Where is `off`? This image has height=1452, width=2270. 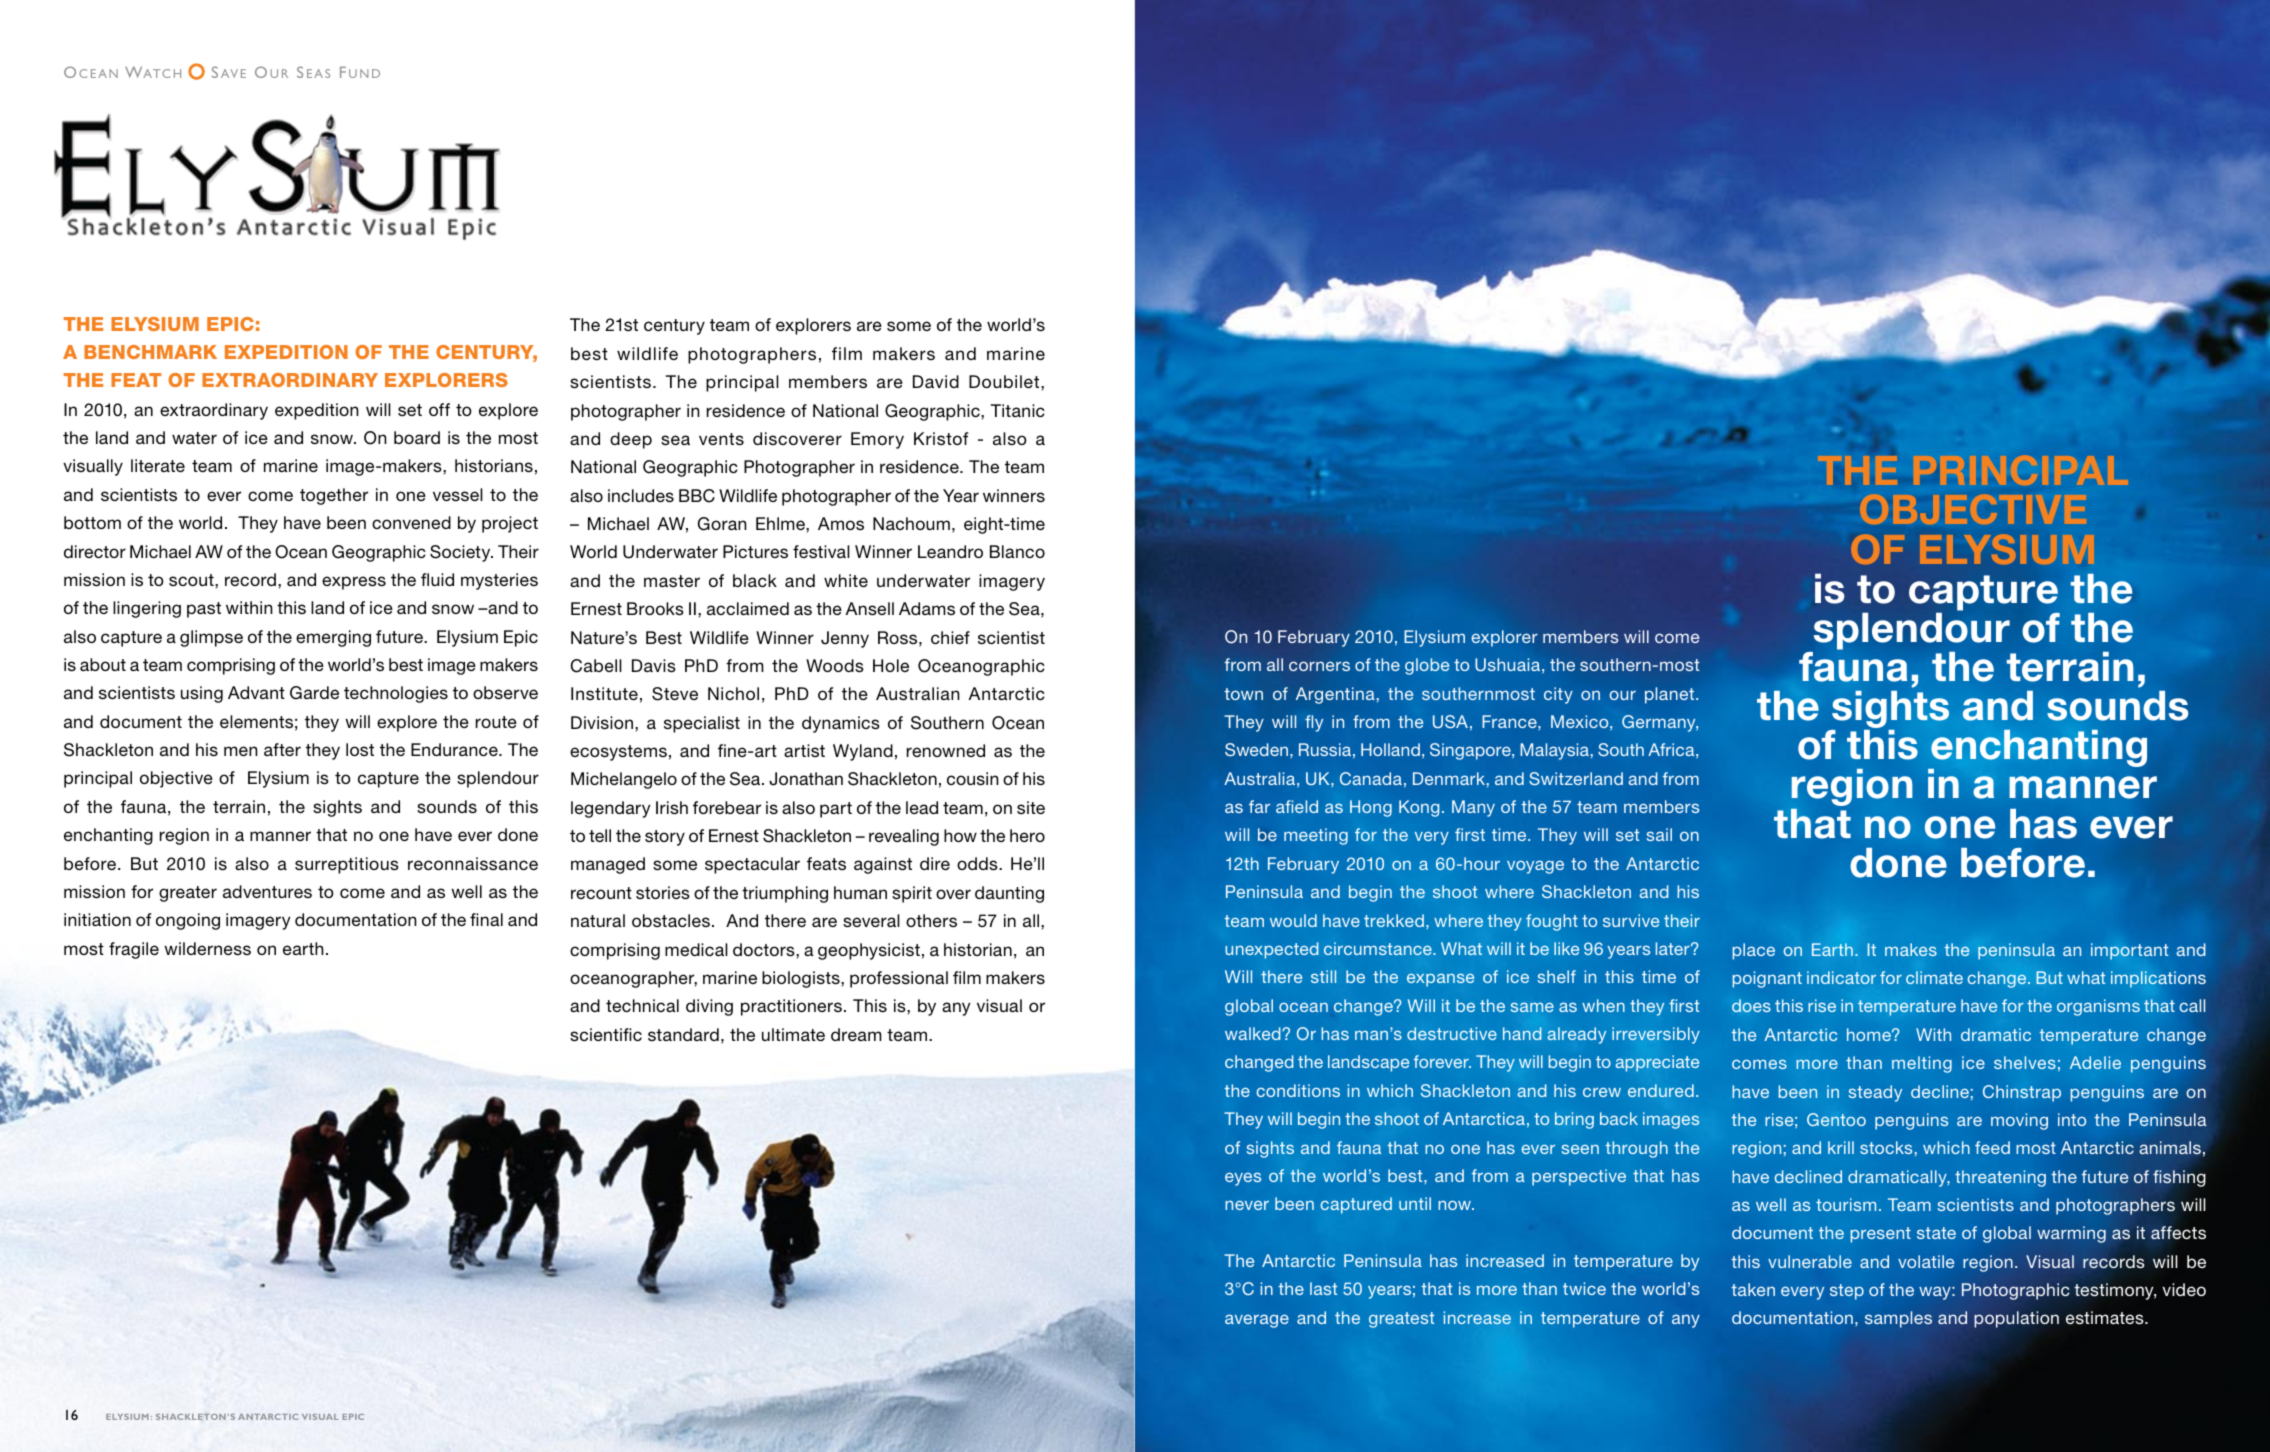 off is located at coordinates (439, 409).
